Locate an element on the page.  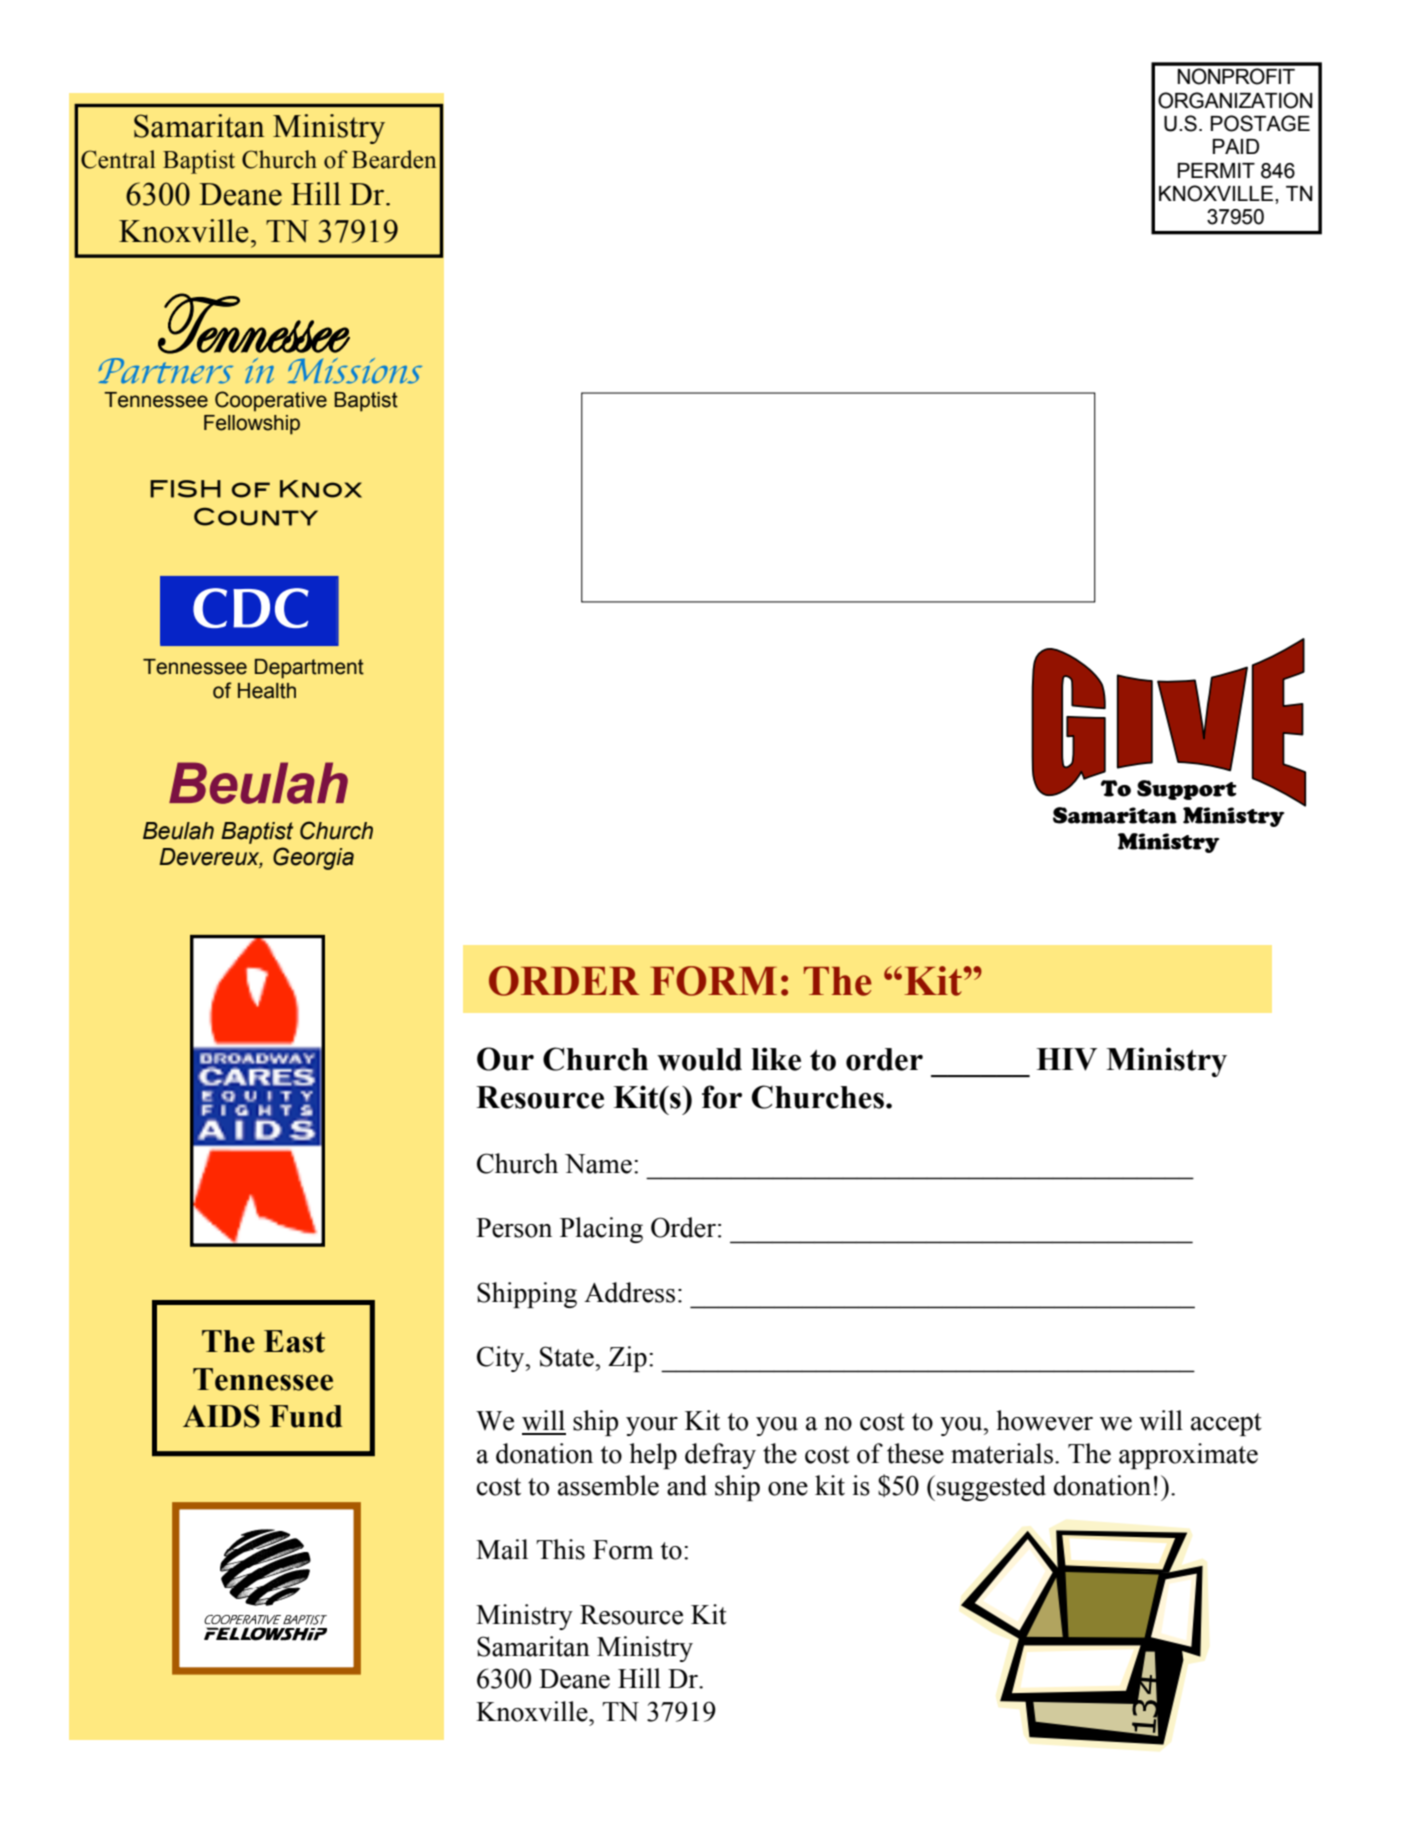
AIDS is located at coordinates (221, 1416).
